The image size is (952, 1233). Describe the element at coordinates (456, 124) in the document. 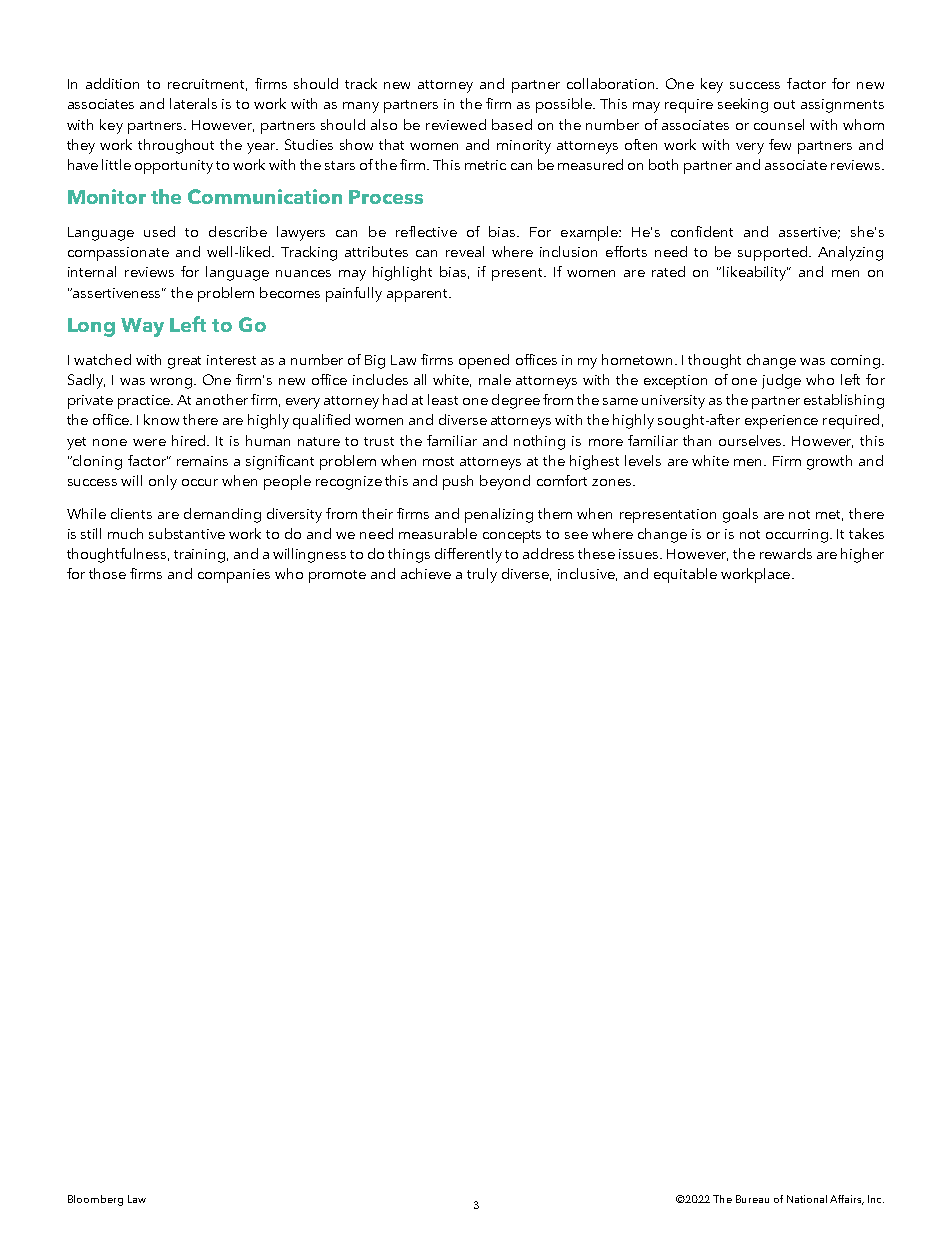

I see `reviewed` at that location.
